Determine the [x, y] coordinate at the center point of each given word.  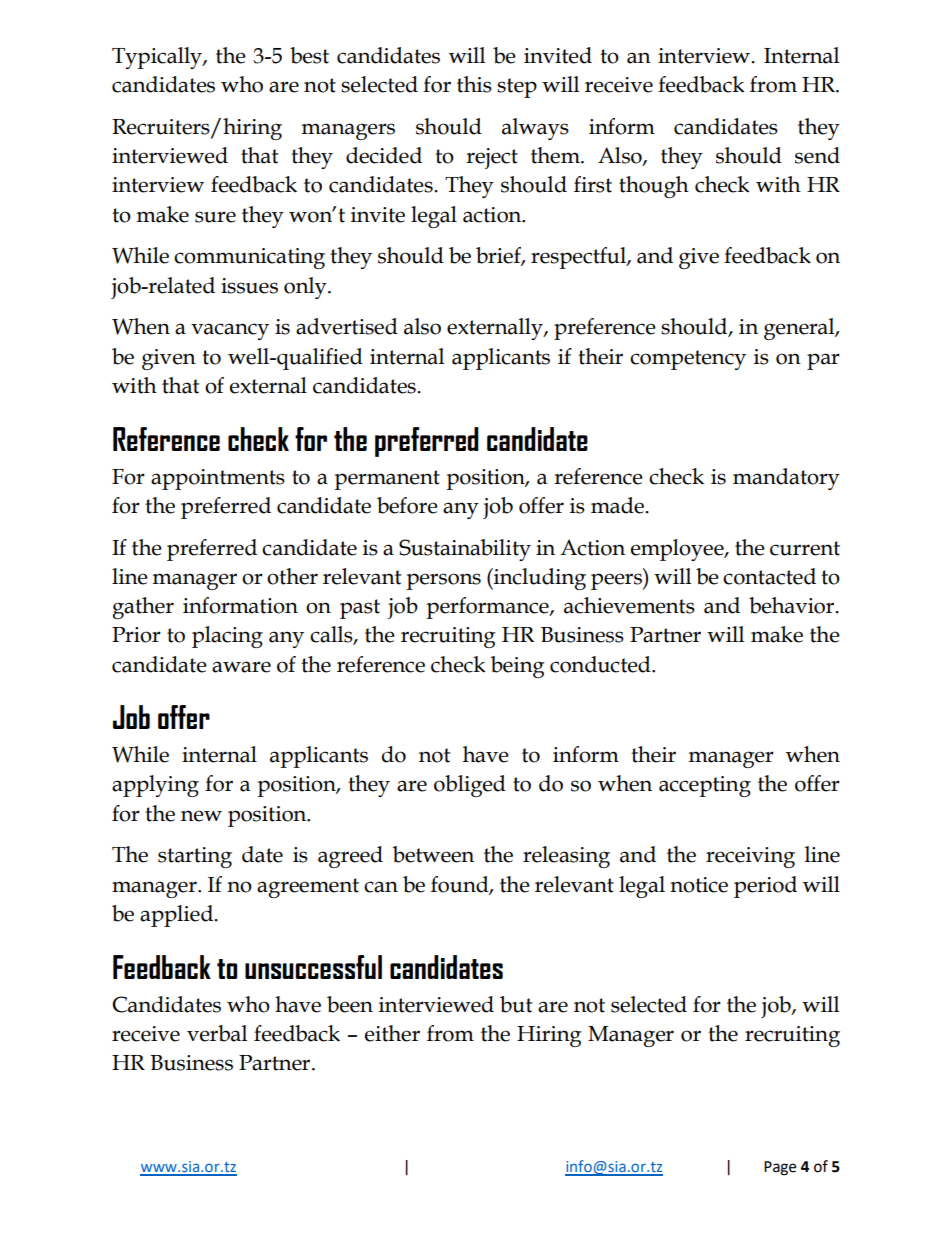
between [433, 854]
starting [195, 857]
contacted [769, 576]
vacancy [230, 331]
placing [227, 637]
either [392, 1033]
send [817, 155]
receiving [750, 857]
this [474, 84]
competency [688, 360]
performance [488, 608]
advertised [347, 326]
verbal [217, 1033]
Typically [158, 58]
